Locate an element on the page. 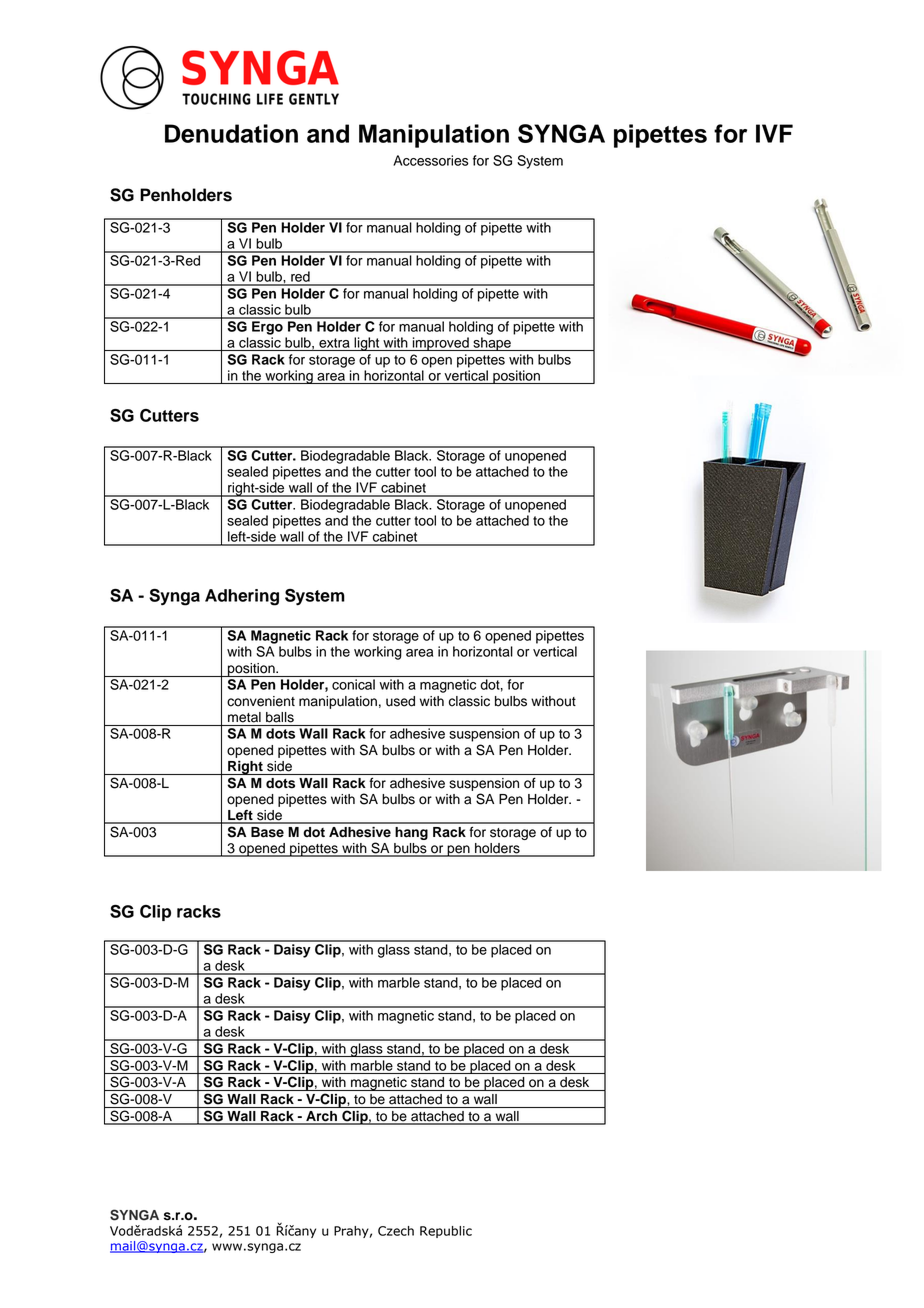  used is located at coordinates (400, 701).
